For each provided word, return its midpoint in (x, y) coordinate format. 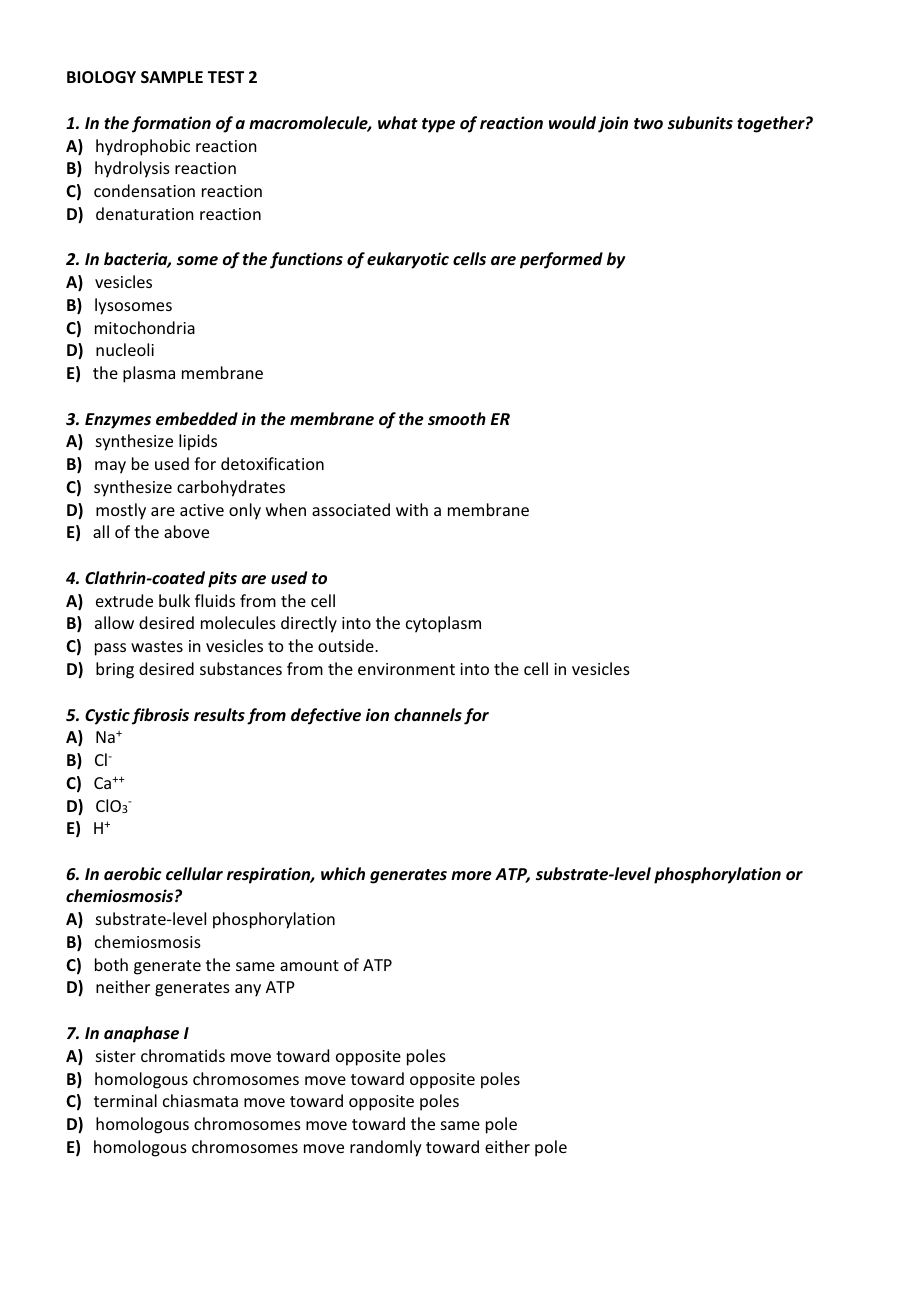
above (186, 531)
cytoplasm (443, 624)
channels (428, 714)
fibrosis (160, 716)
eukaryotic (408, 260)
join (613, 124)
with (412, 509)
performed (561, 260)
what (398, 122)
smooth (457, 419)
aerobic (133, 873)
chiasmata (200, 1100)
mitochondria (145, 327)
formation (171, 124)
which (343, 873)
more (471, 876)
